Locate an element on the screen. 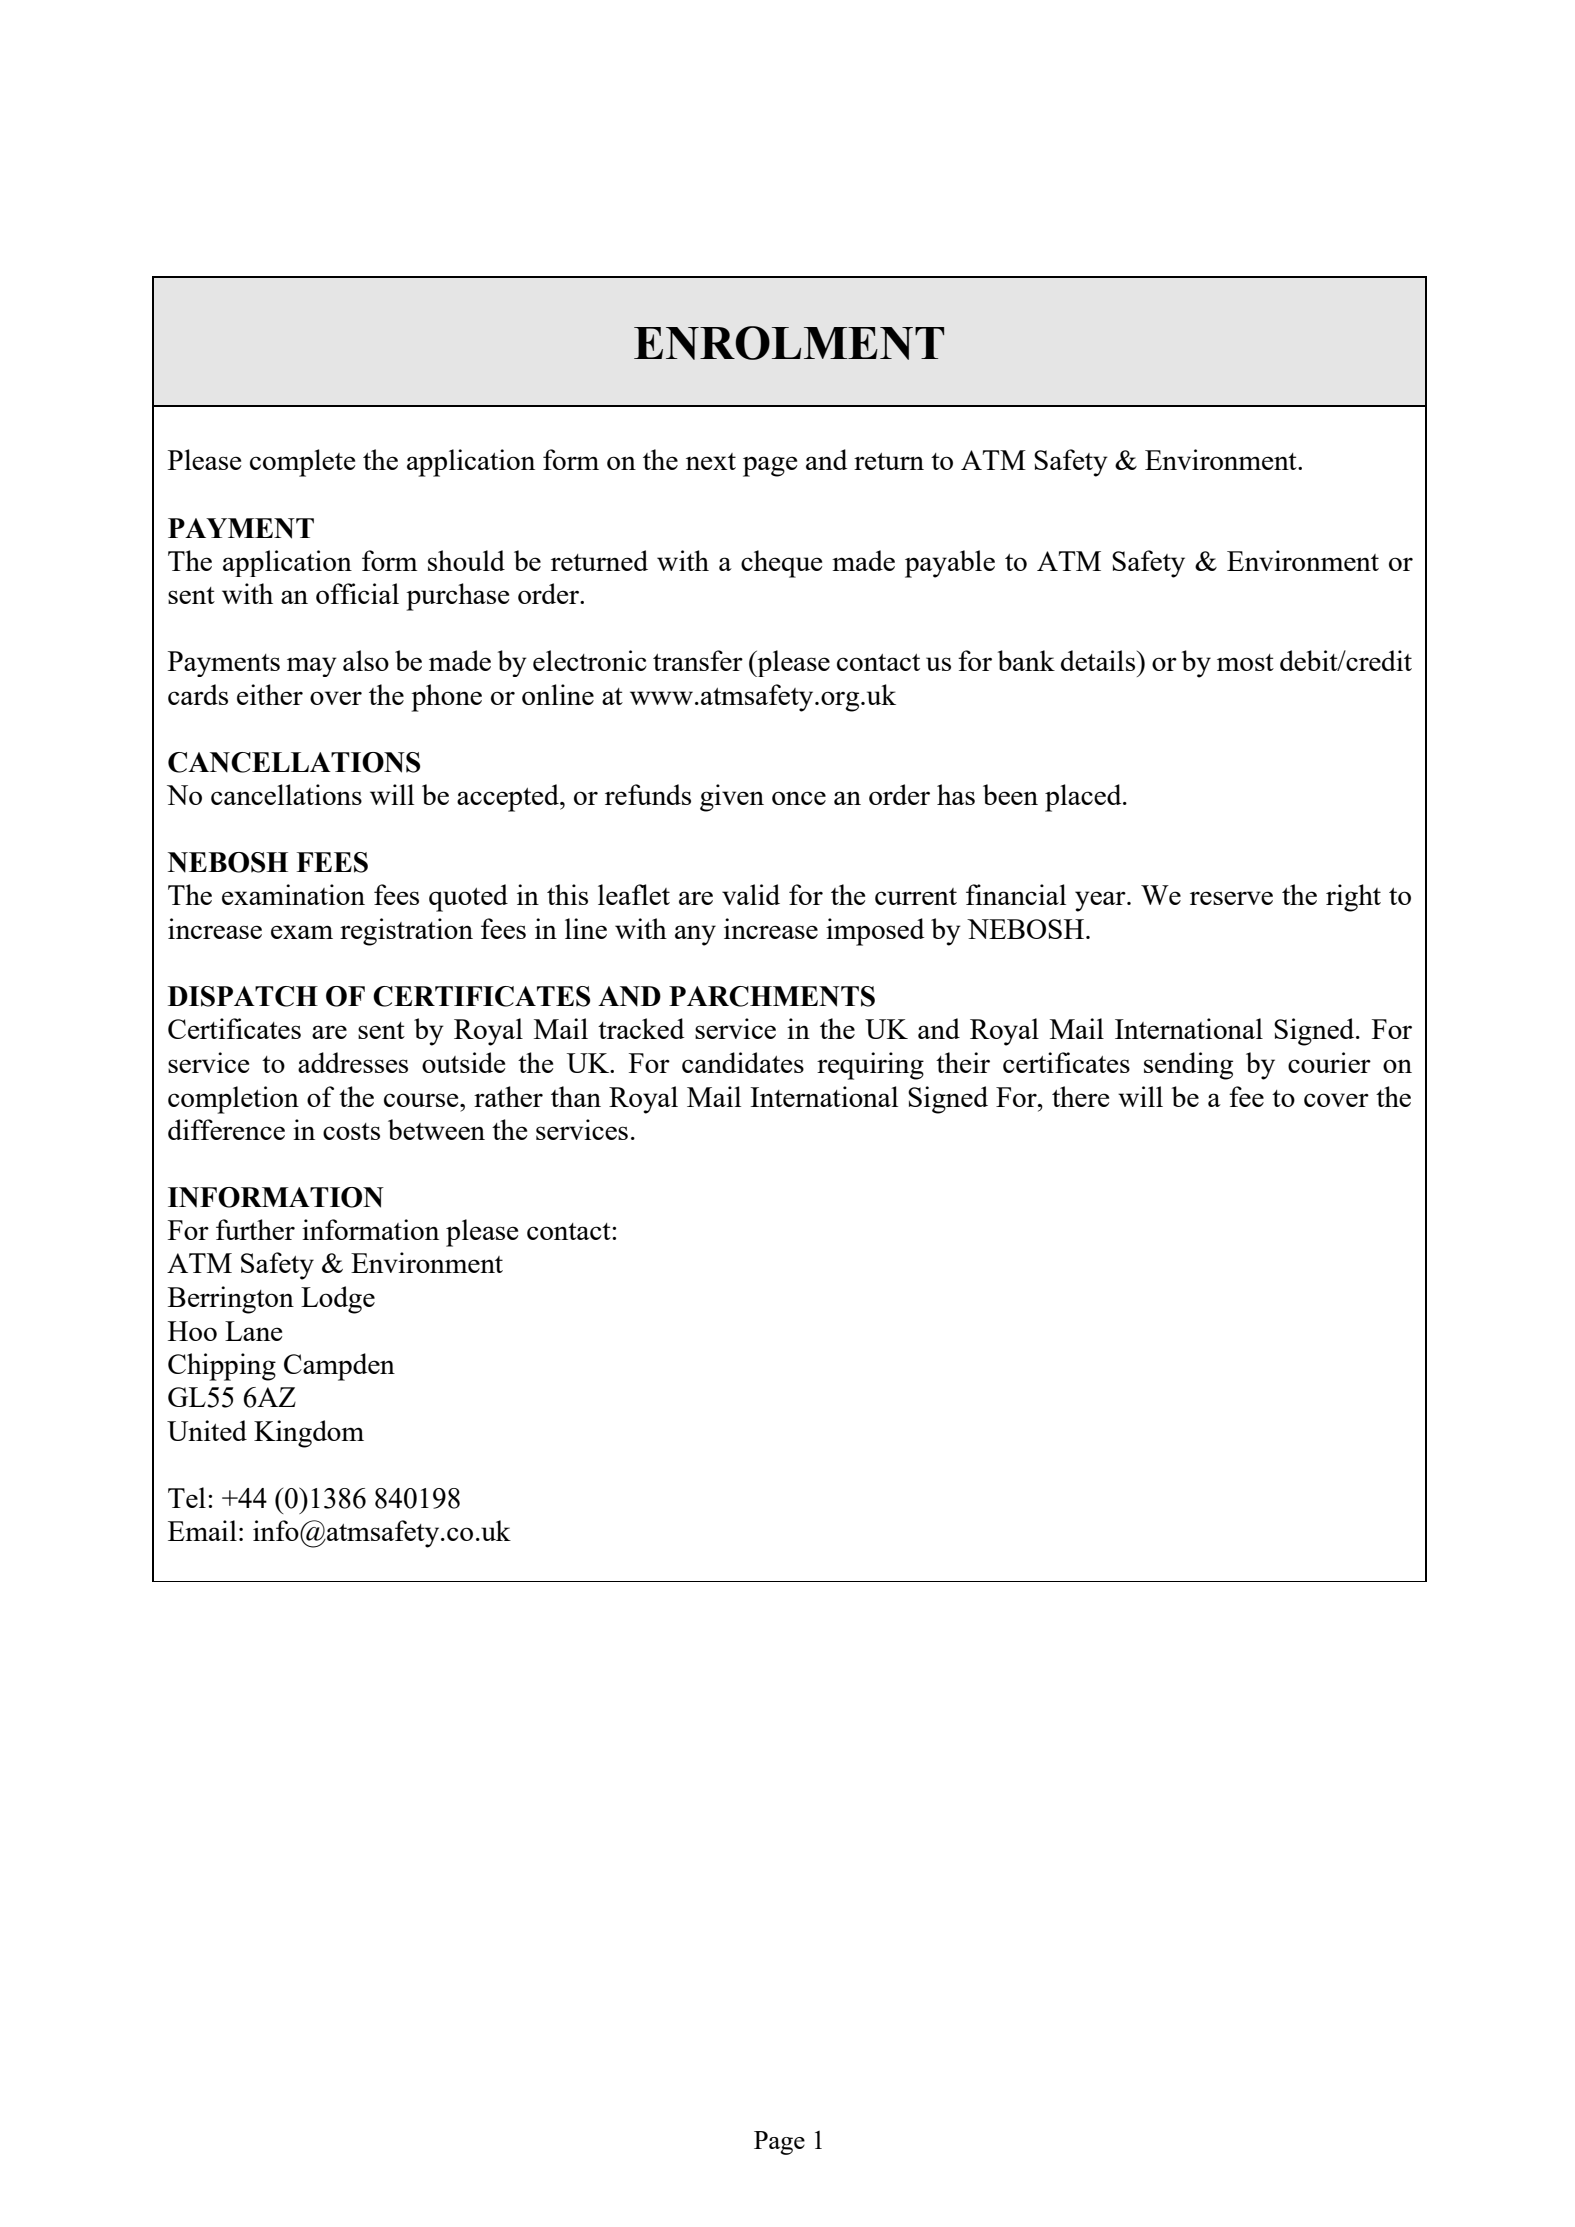 The width and height of the screenshot is (1575, 2227). Campden is located at coordinates (339, 1367).
